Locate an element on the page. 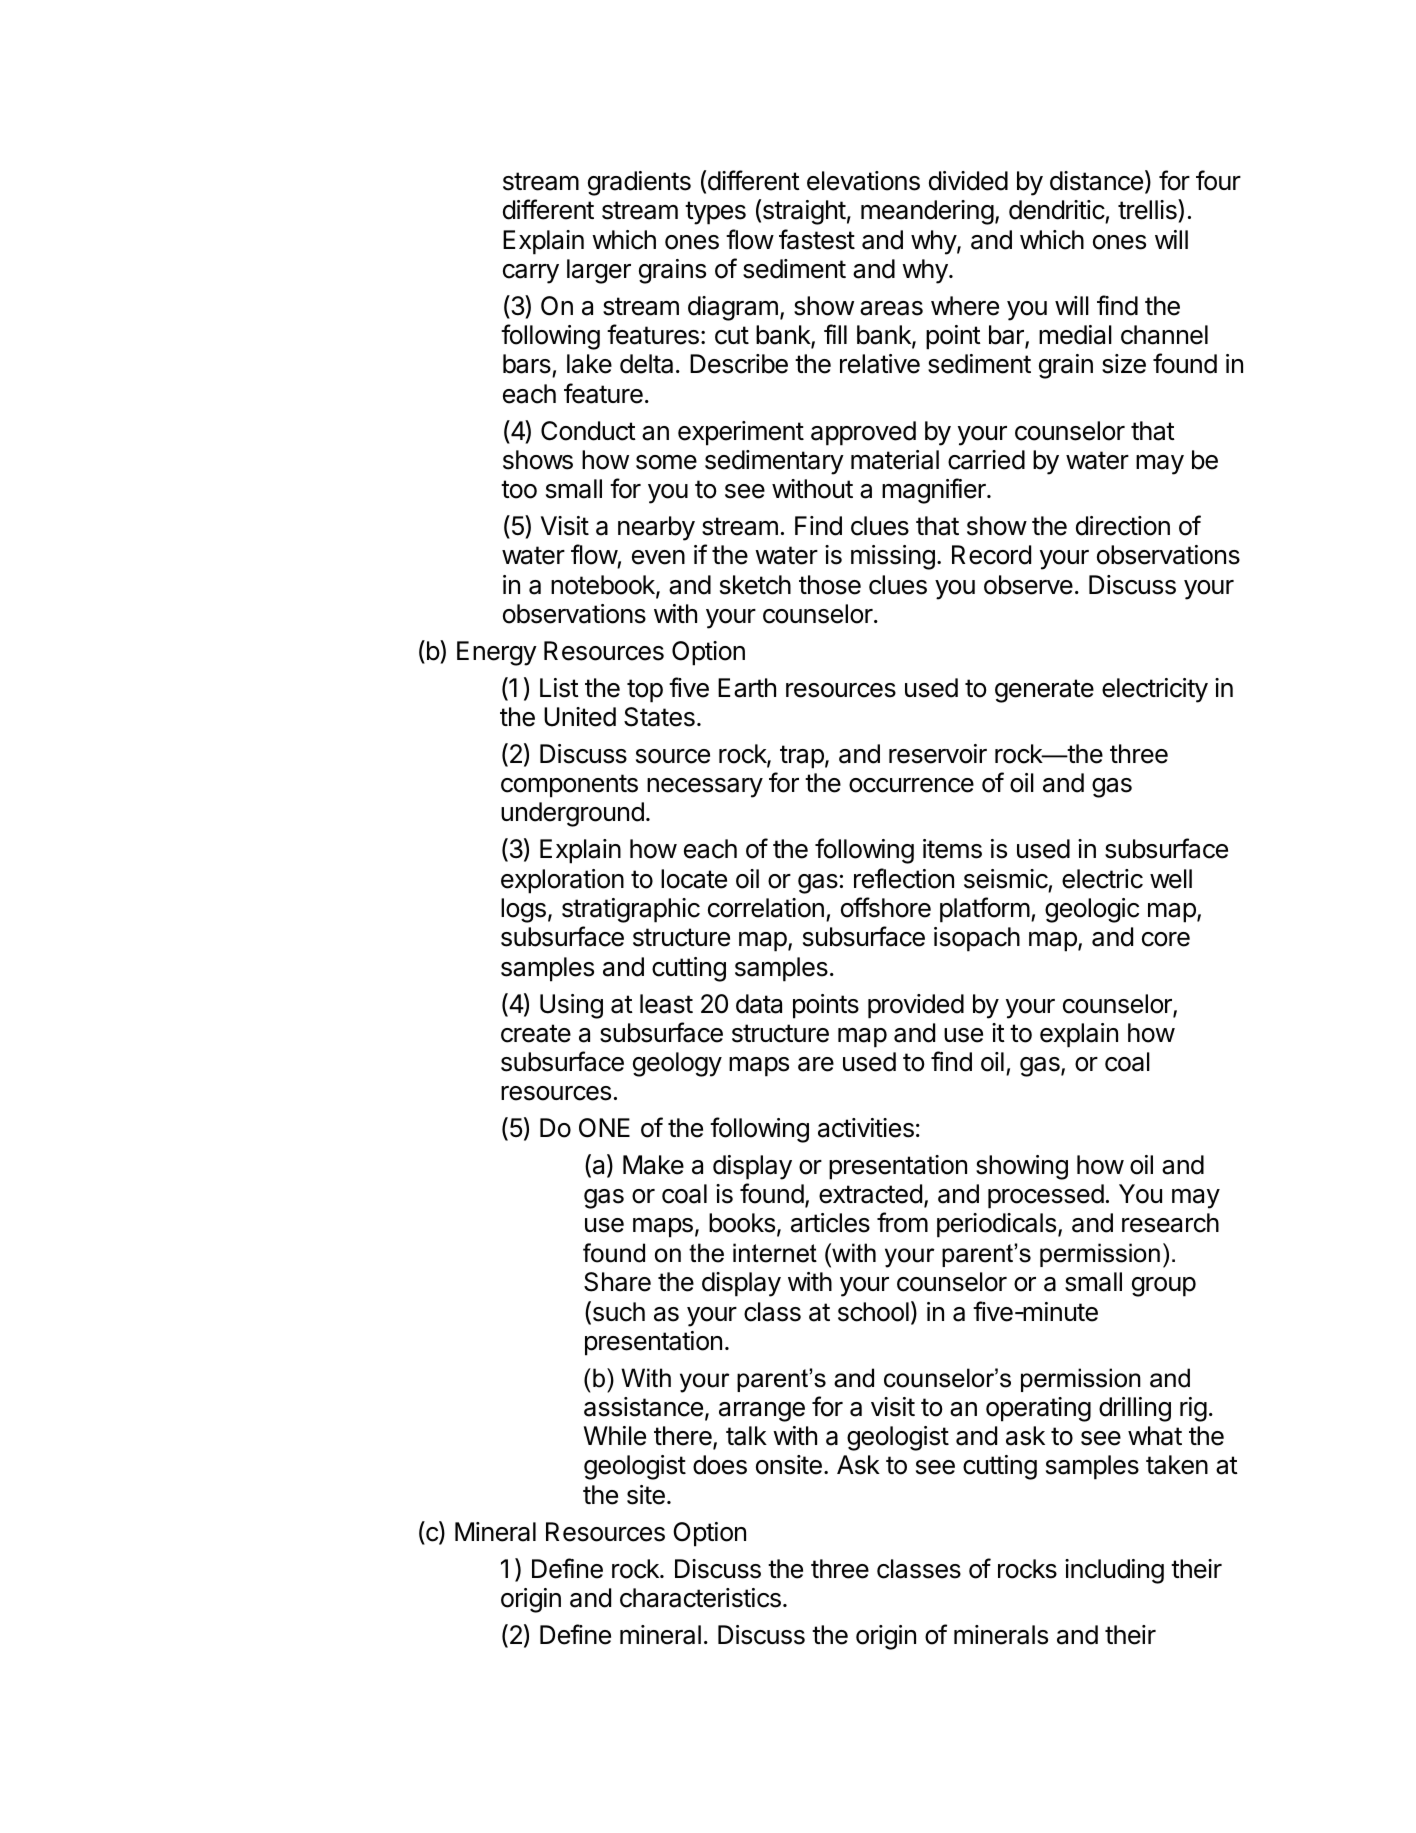 The width and height of the page is (1416, 1833). well is located at coordinates (1171, 879).
